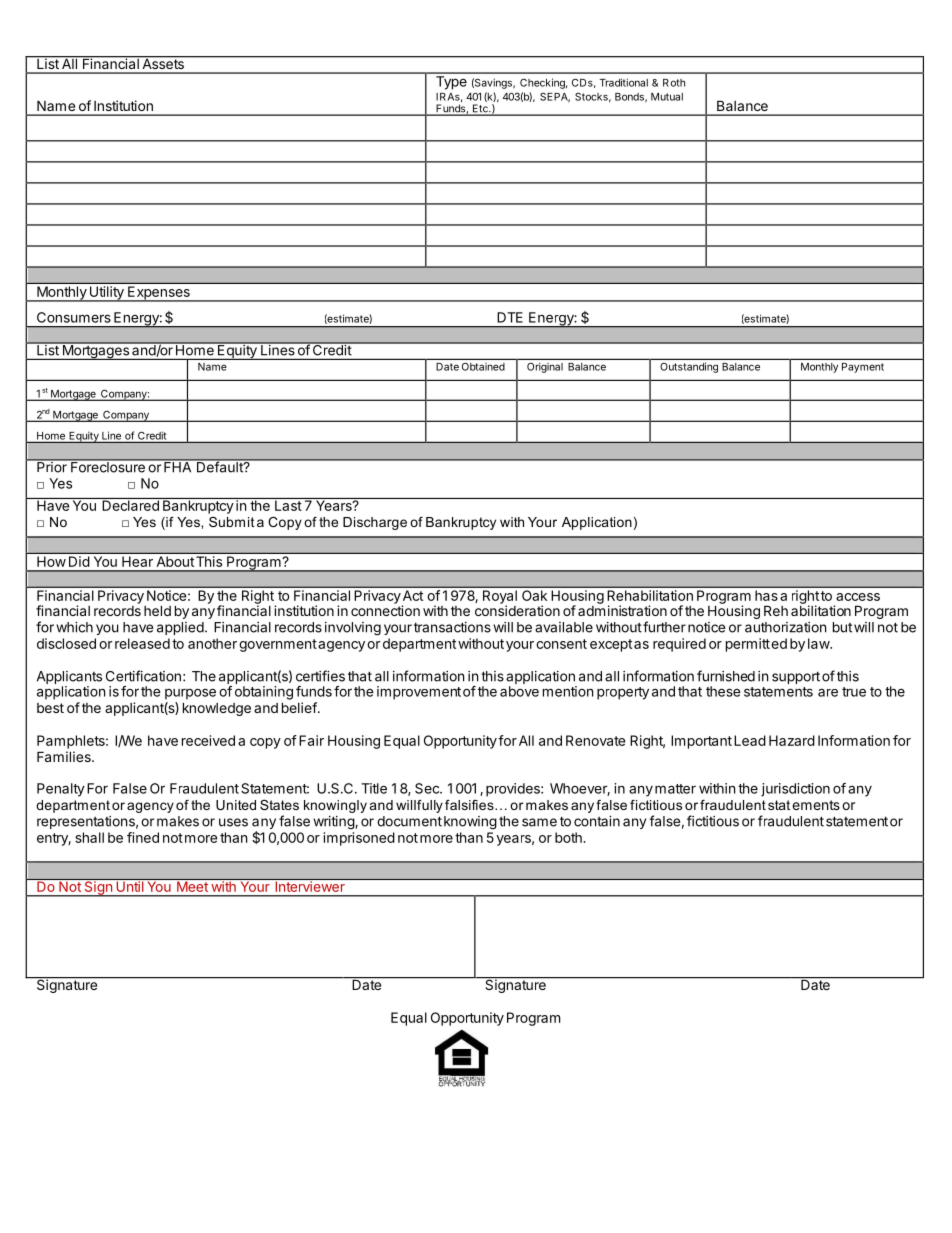 Image resolution: width=952 pixels, height=1233 pixels. Describe the element at coordinates (157, 610) in the document. I see `held` at that location.
